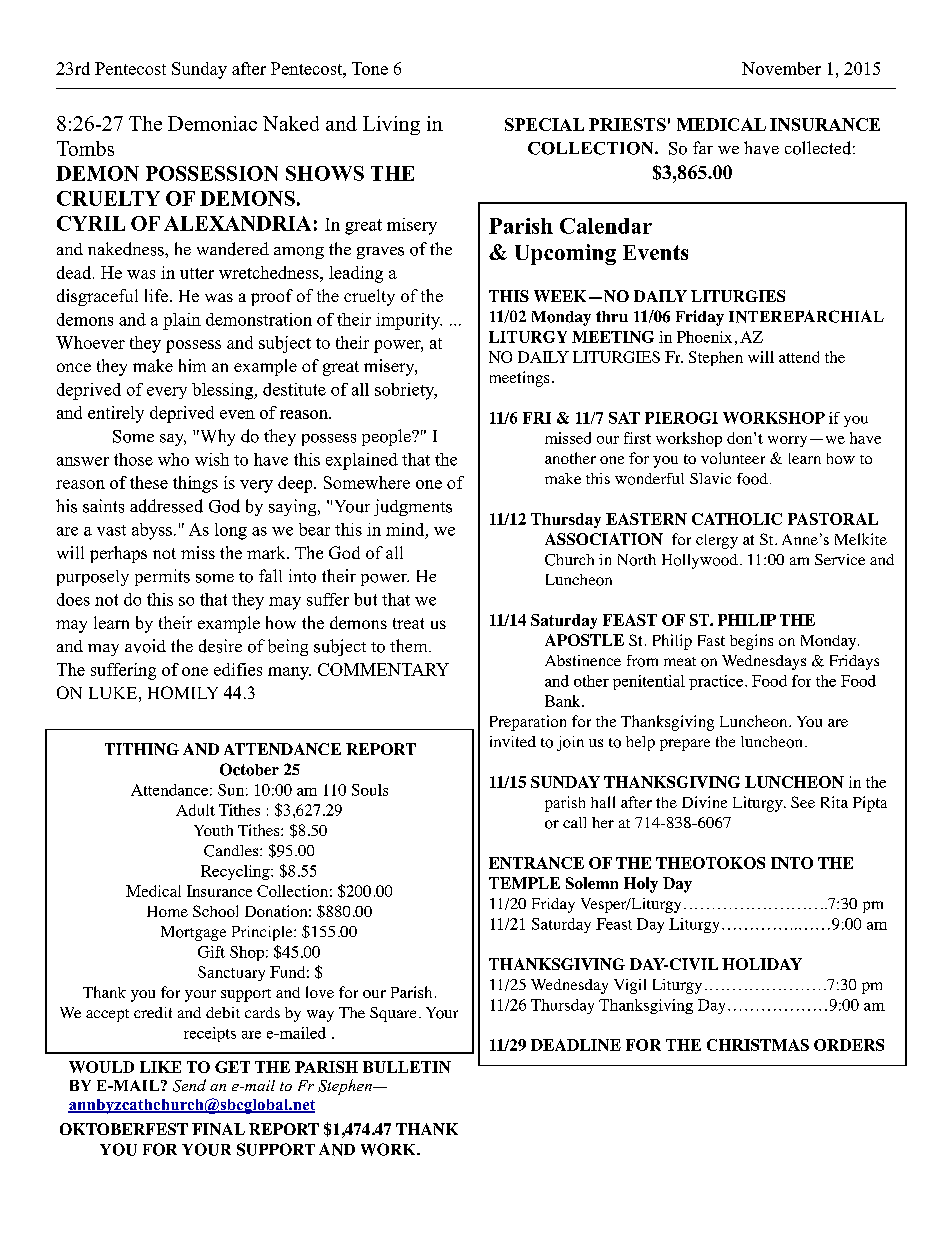 This screenshot has width=952, height=1233. Describe the element at coordinates (781, 68) in the screenshot. I see `November` at that location.
